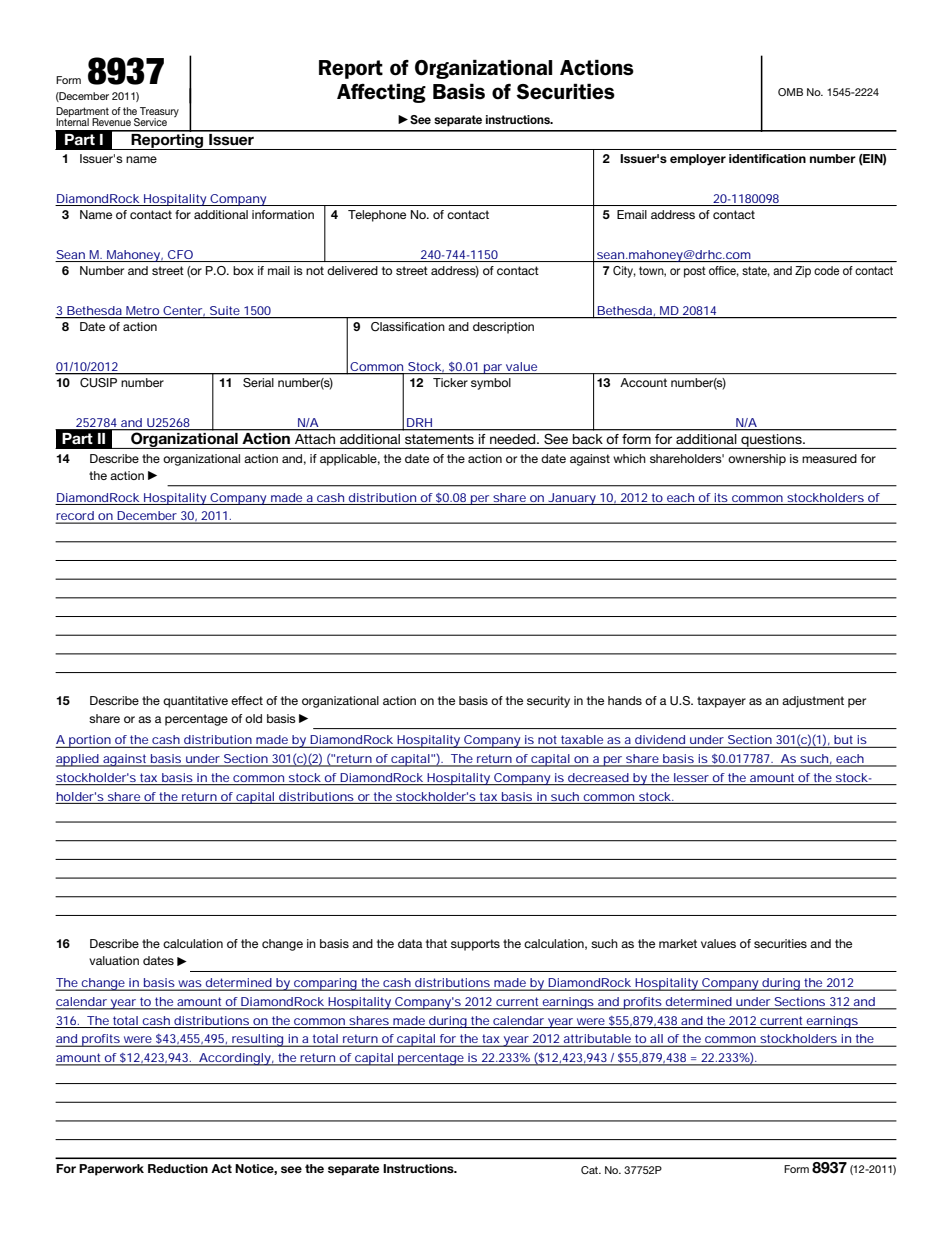 The width and height of the document is (952, 1233). I want to click on Reduction, so click(178, 1168).
